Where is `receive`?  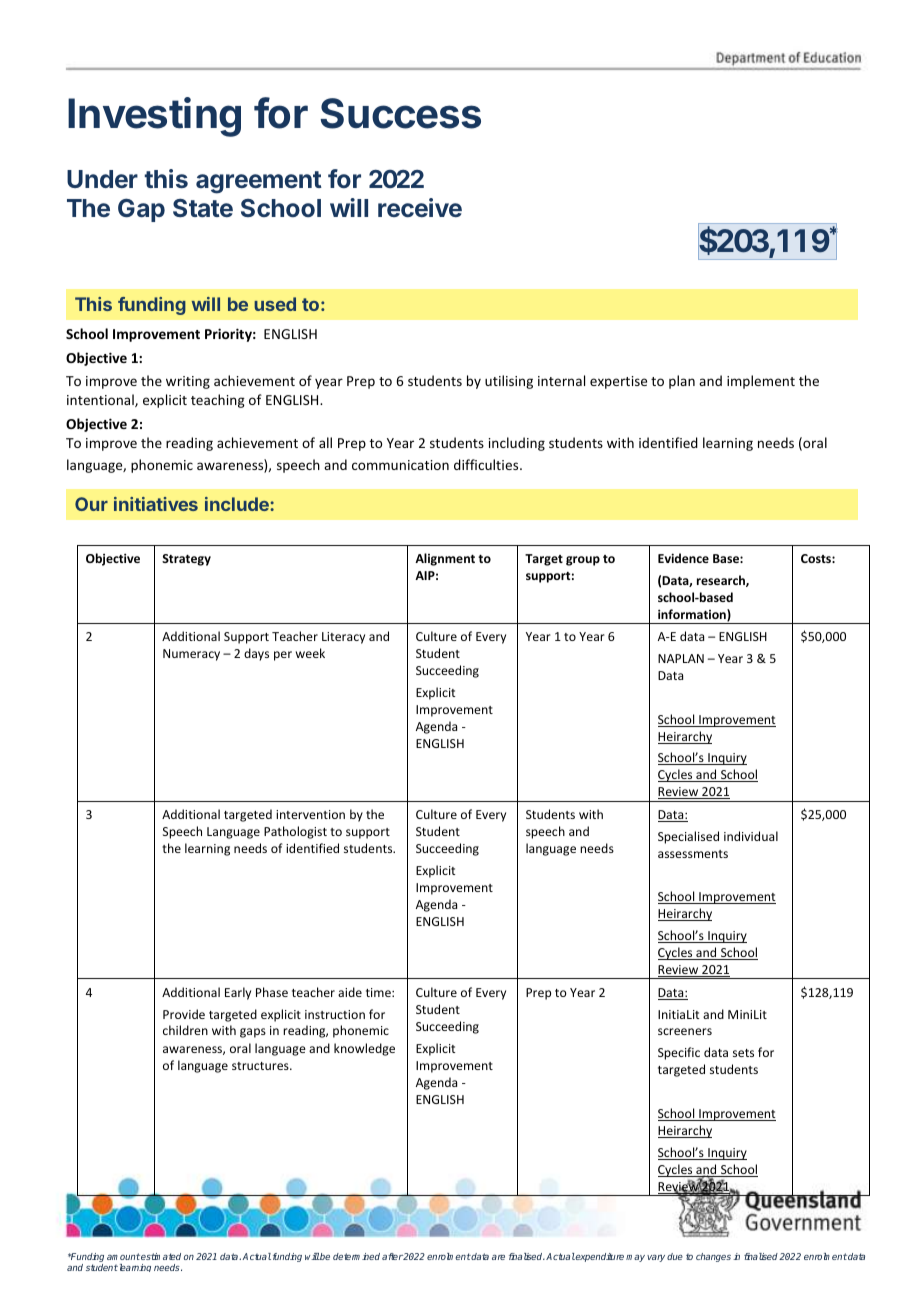
receive is located at coordinates (420, 207).
